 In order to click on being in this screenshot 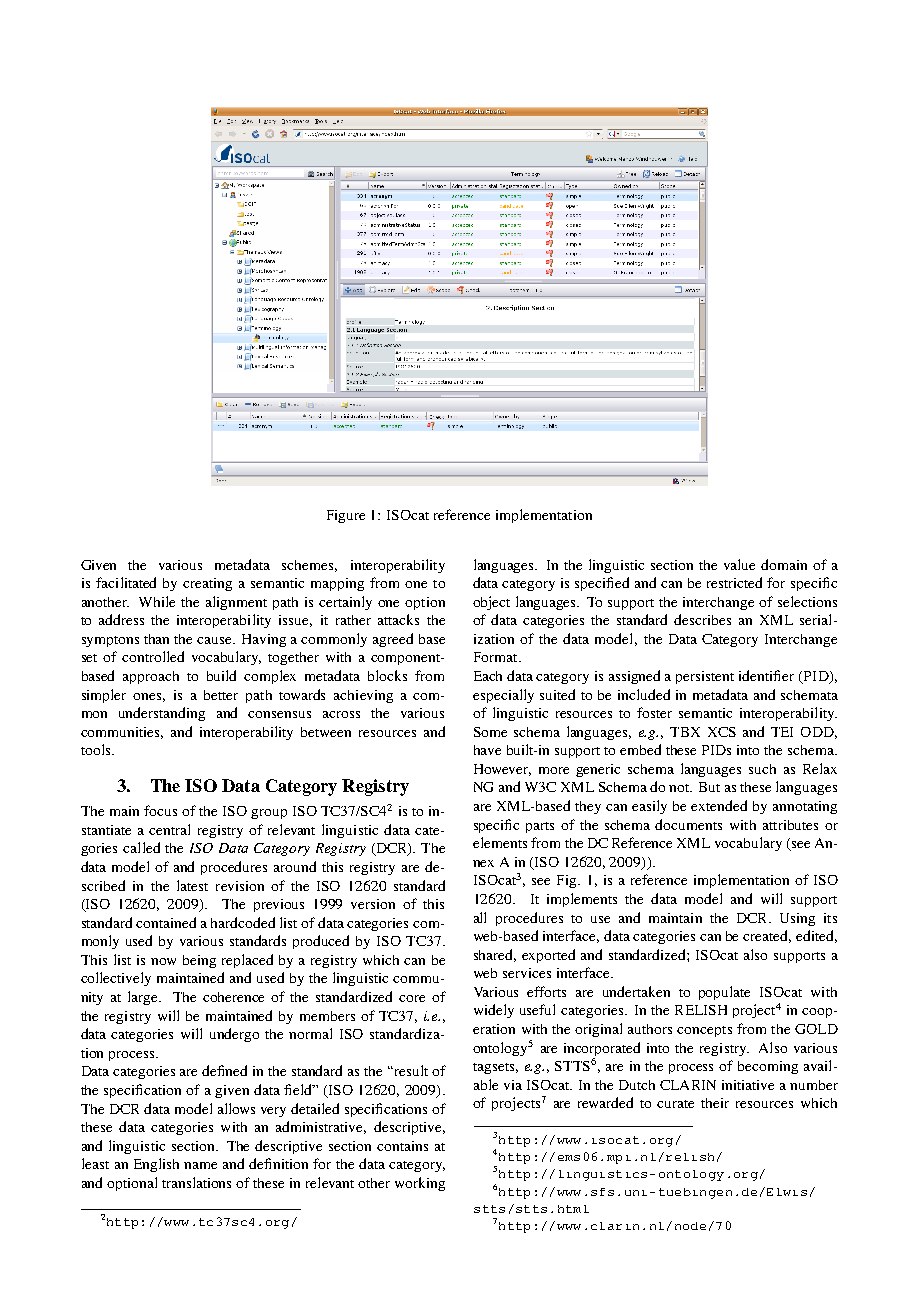, I will do `click(199, 961)`.
